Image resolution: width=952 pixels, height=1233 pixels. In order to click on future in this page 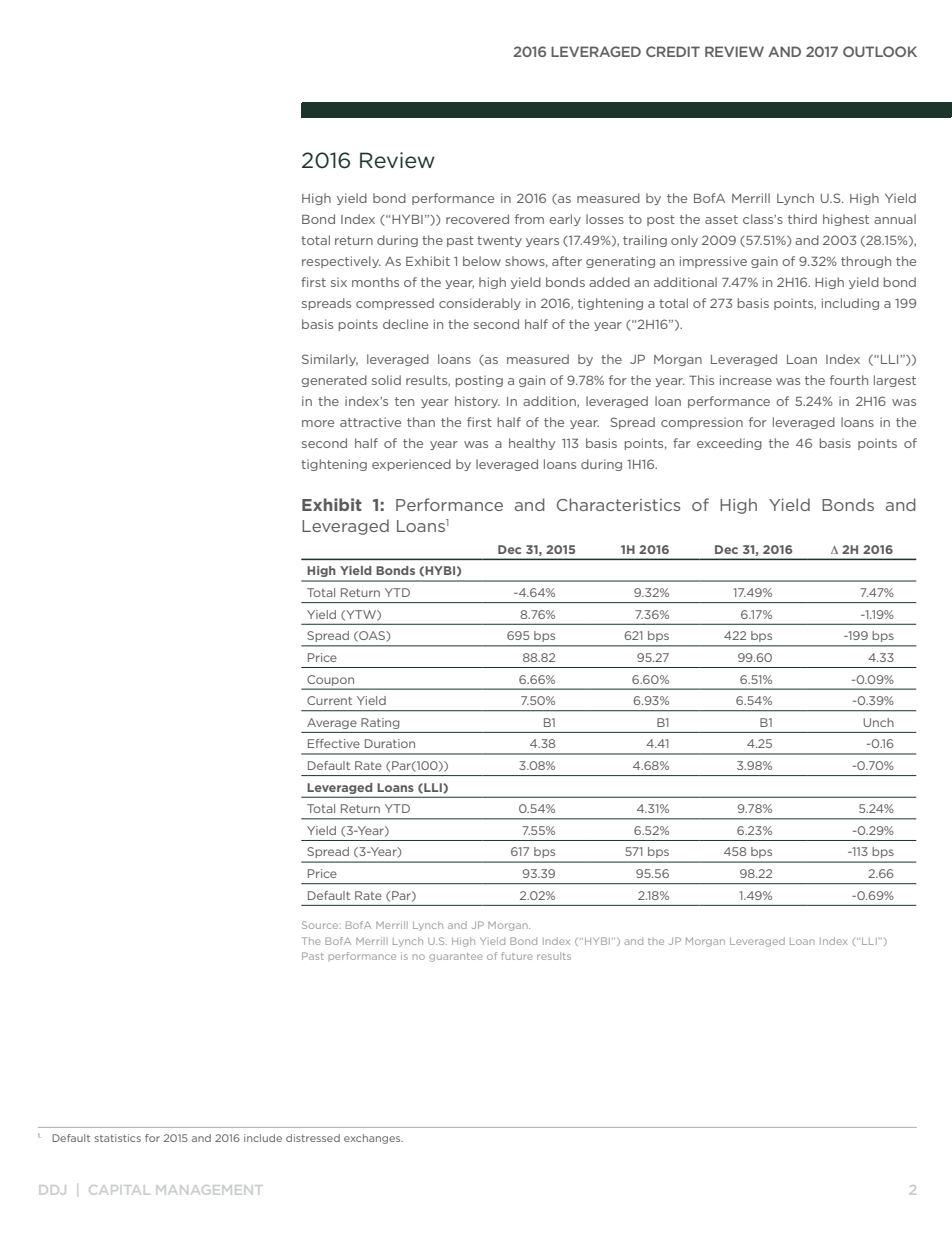, I will do `click(517, 956)`.
